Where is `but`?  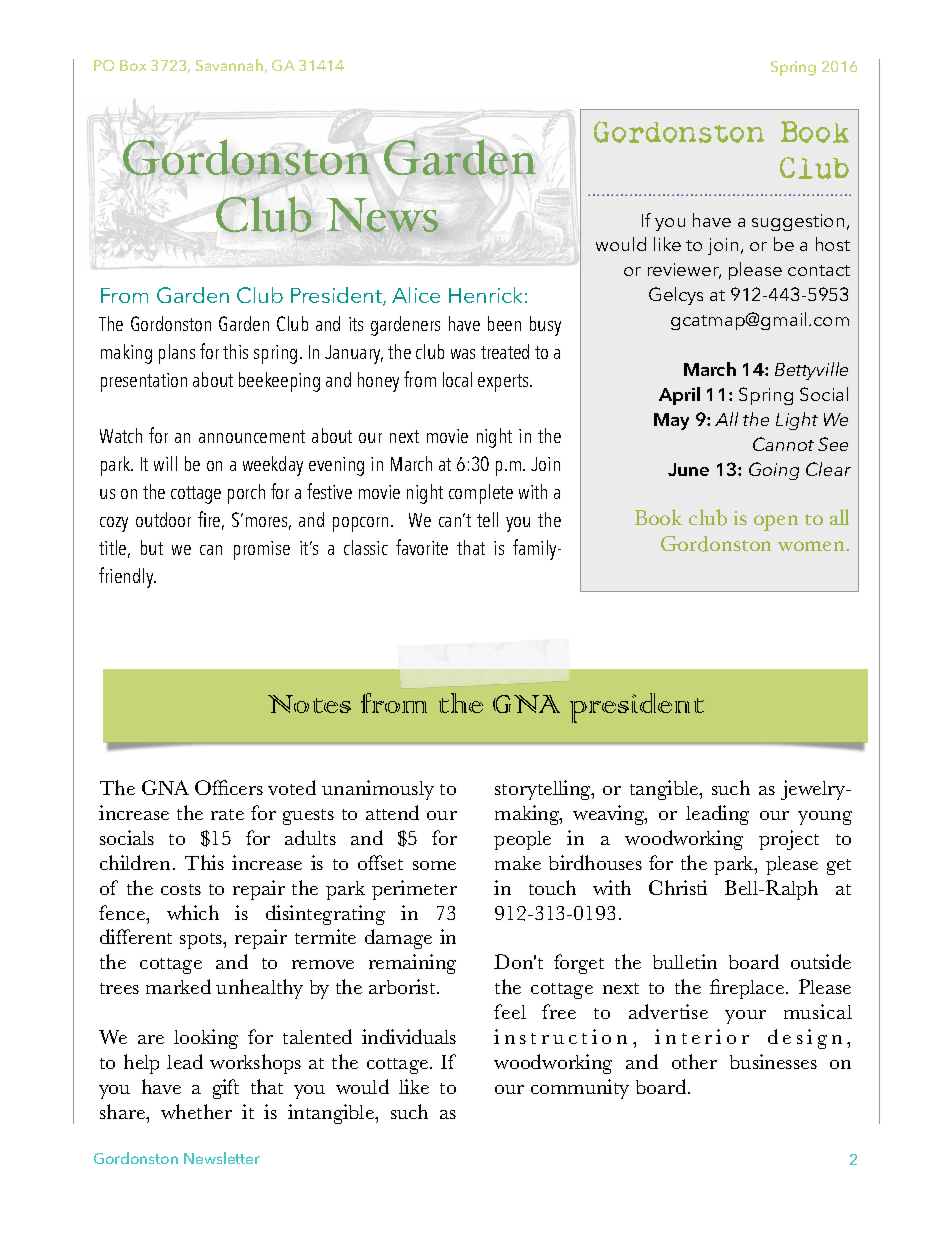
but is located at coordinates (152, 547).
